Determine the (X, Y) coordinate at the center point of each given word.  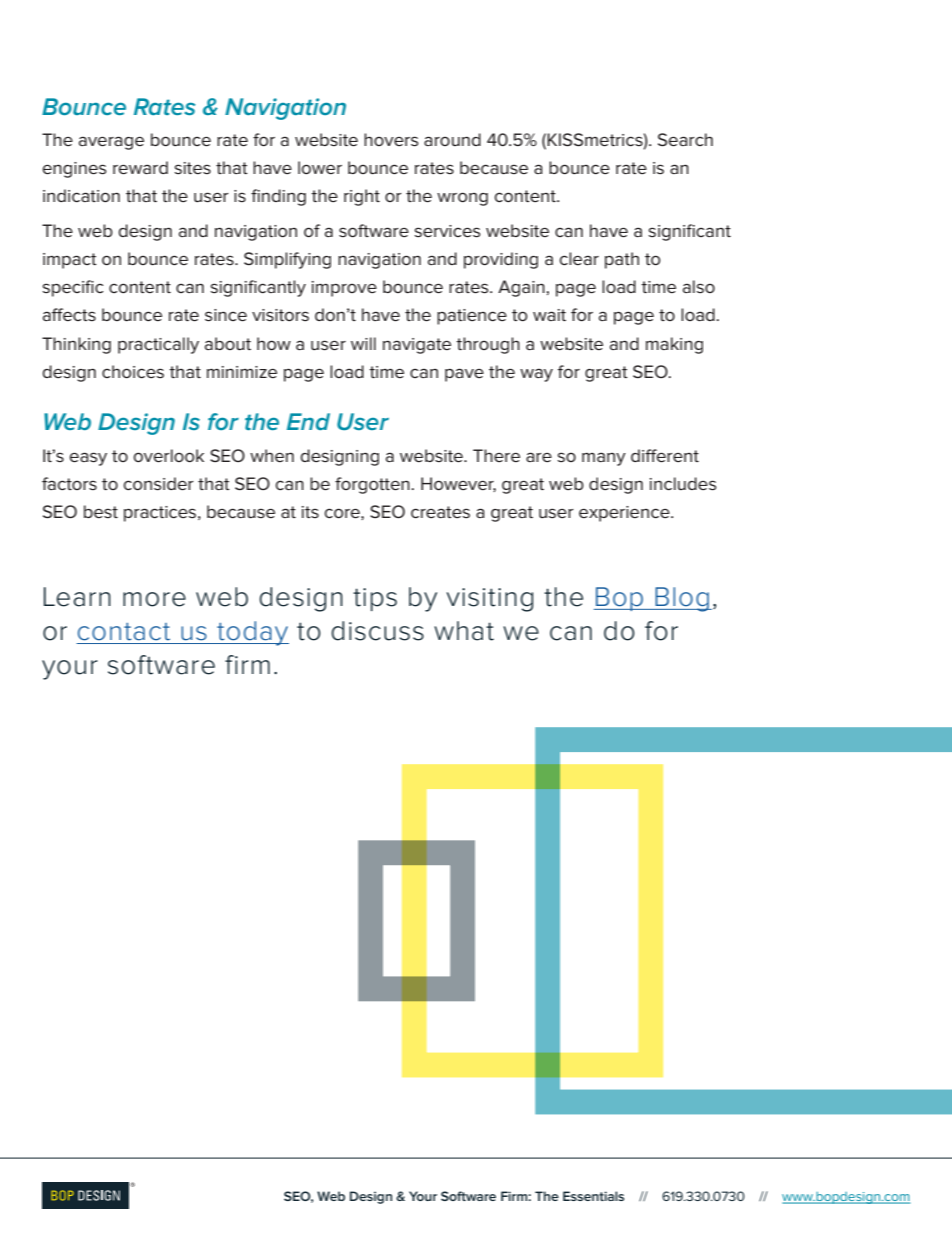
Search (685, 140)
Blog (682, 599)
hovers (391, 140)
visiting (489, 600)
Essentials (593, 1196)
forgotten (372, 485)
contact (124, 632)
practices (161, 514)
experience (625, 514)
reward (140, 168)
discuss (377, 631)
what (464, 631)
